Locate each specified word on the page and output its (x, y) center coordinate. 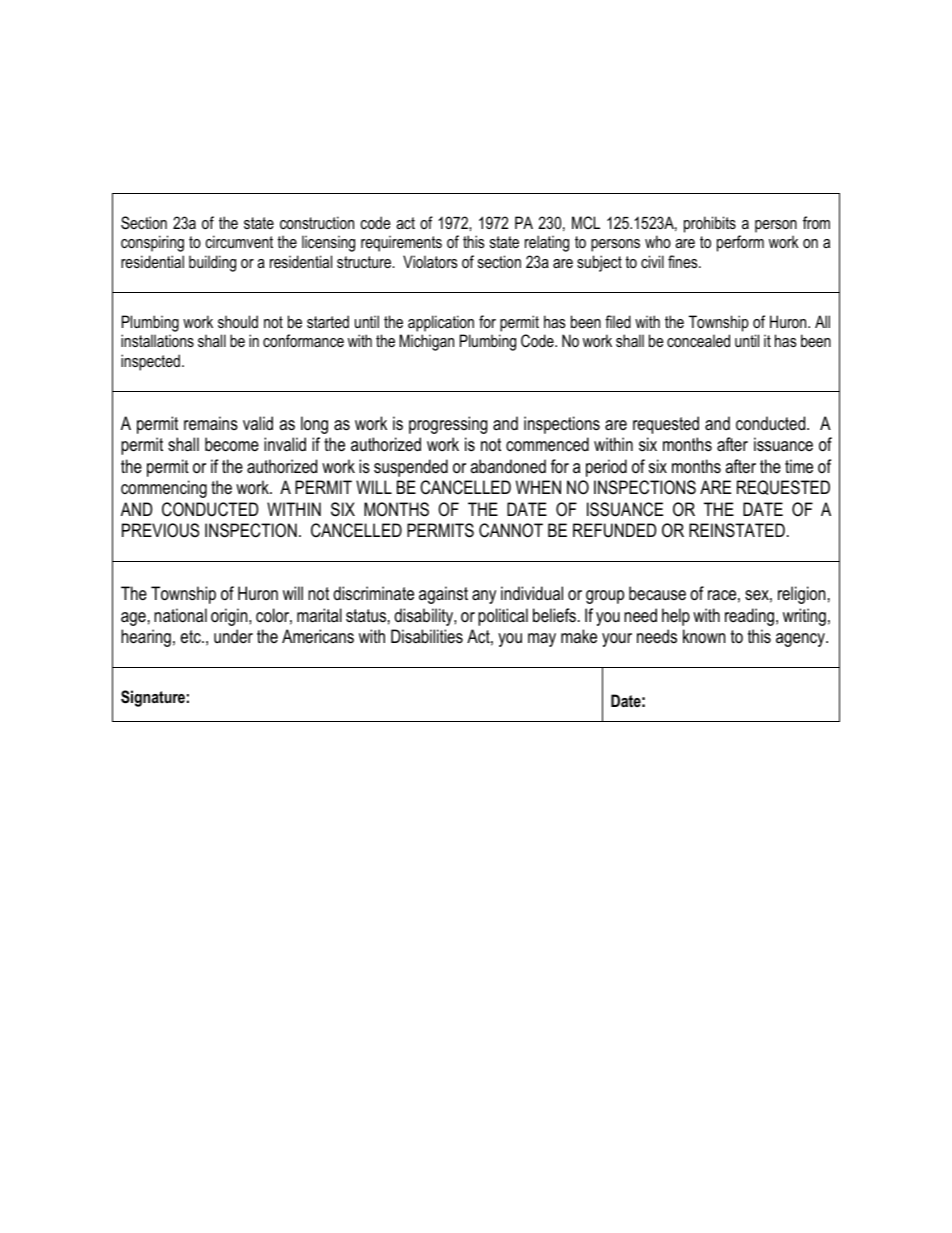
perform (740, 243)
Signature (153, 698)
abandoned (508, 466)
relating (547, 243)
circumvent (239, 241)
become (232, 444)
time (799, 466)
